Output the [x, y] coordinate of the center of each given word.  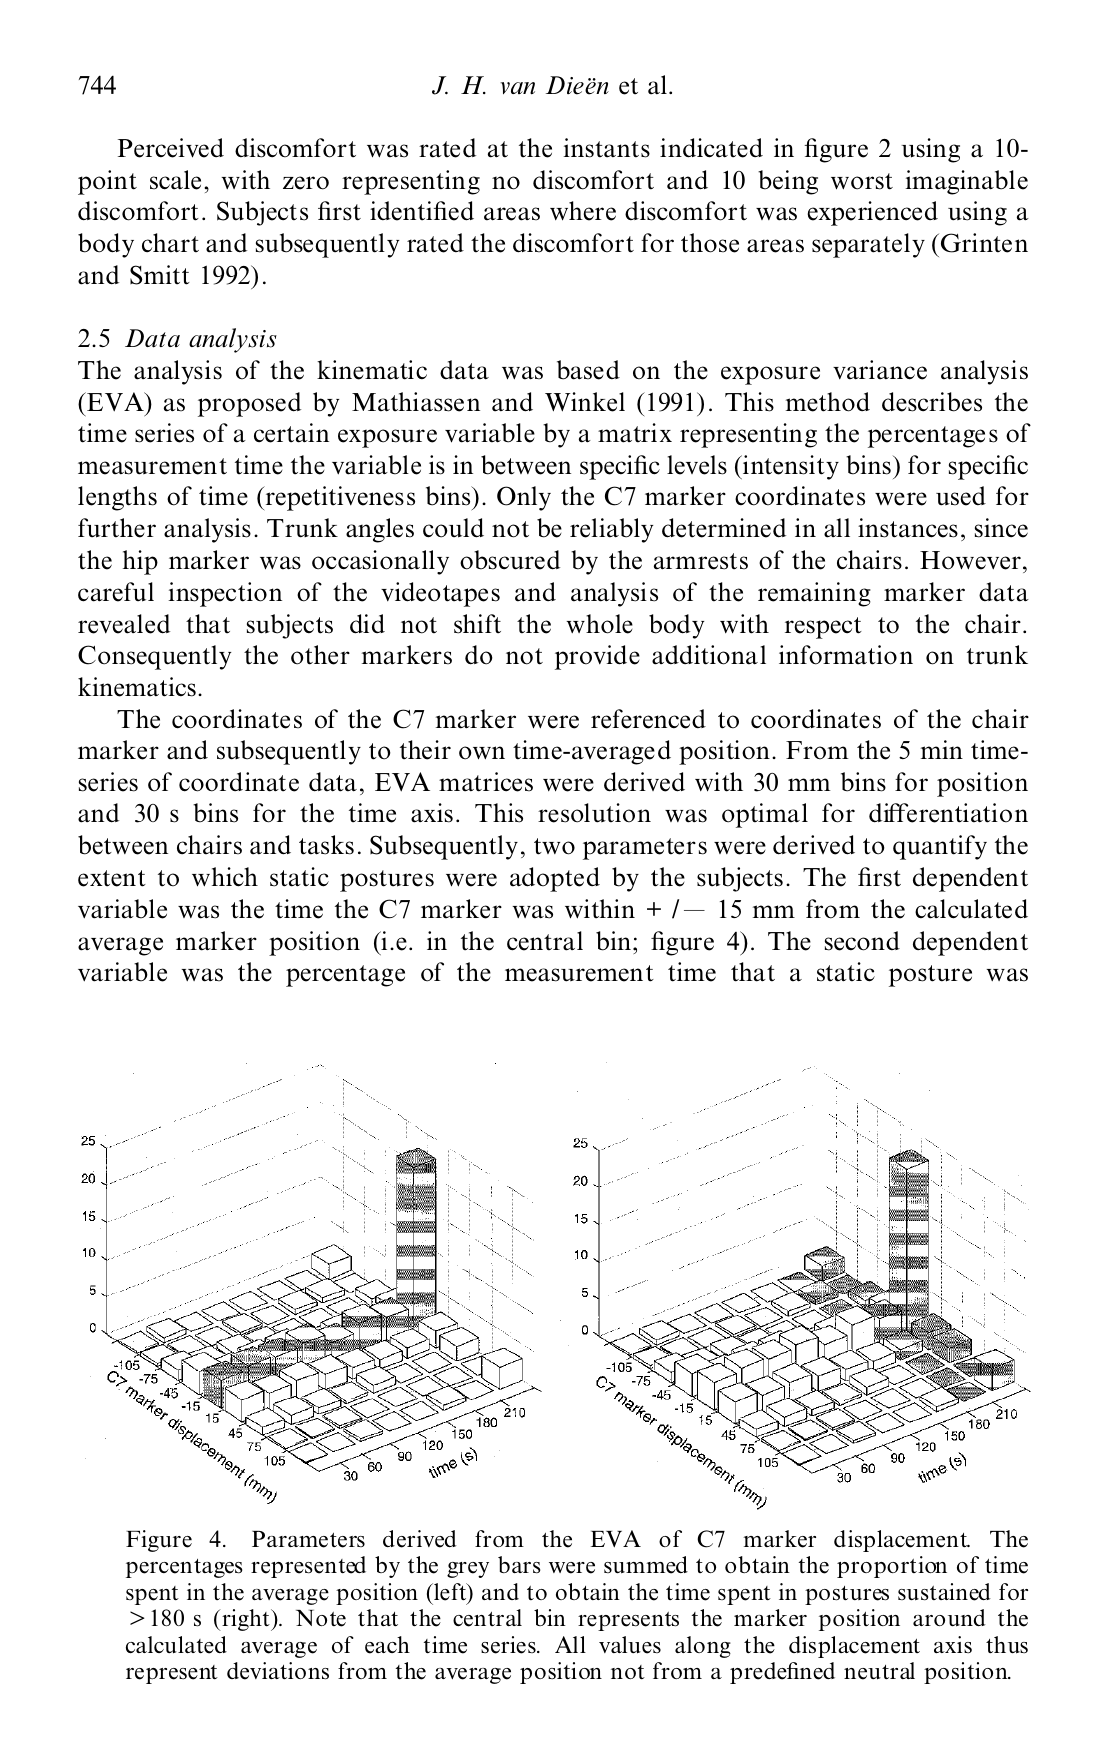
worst [862, 181]
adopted [555, 879]
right [246, 1620]
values [630, 1645]
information [846, 655]
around [949, 1618]
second [862, 941]
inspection [225, 594]
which [225, 877]
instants [606, 148]
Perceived [171, 148]
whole [599, 624]
